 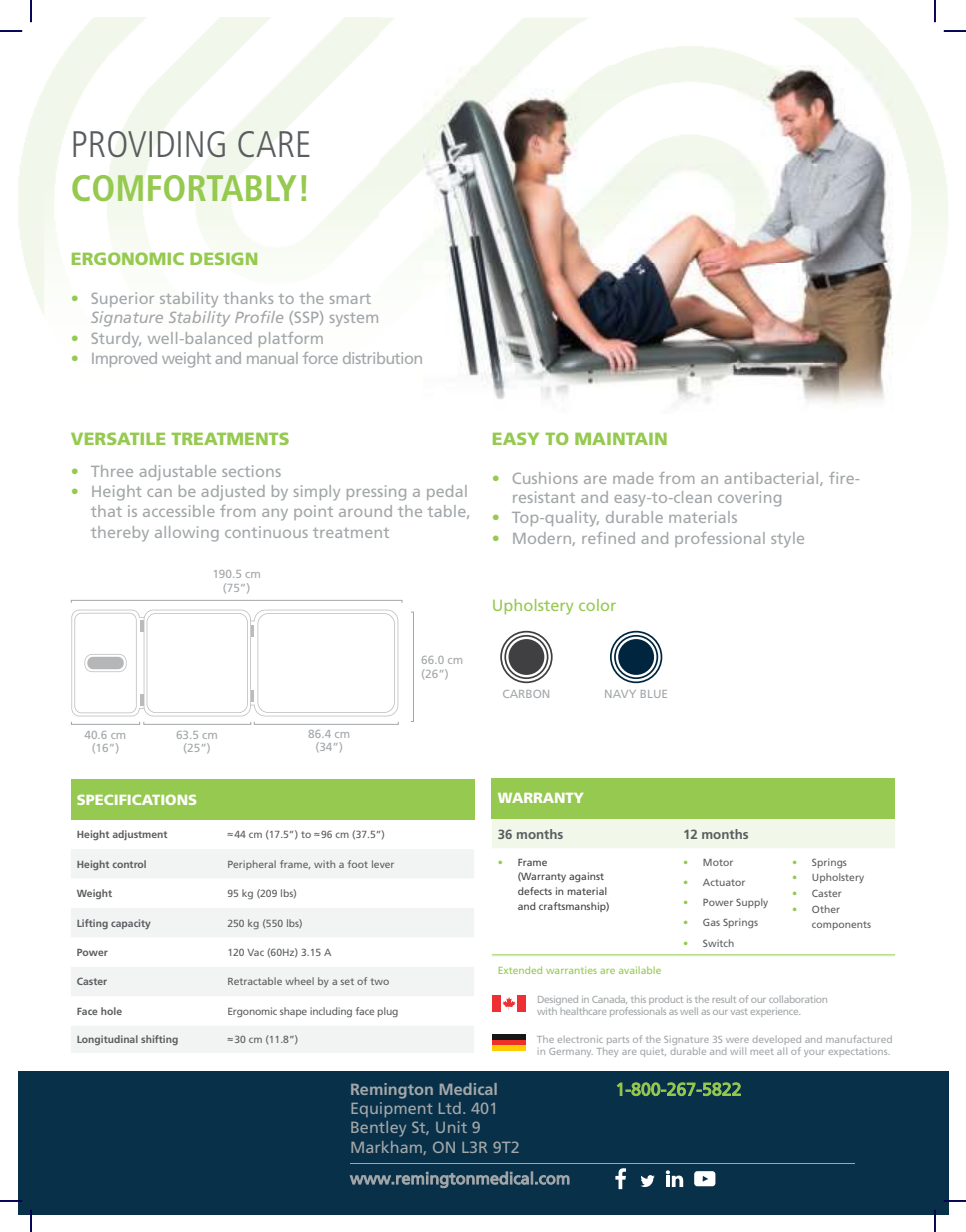 What do you see at coordinates (187, 534) in the screenshot?
I see `allowing` at bounding box center [187, 534].
